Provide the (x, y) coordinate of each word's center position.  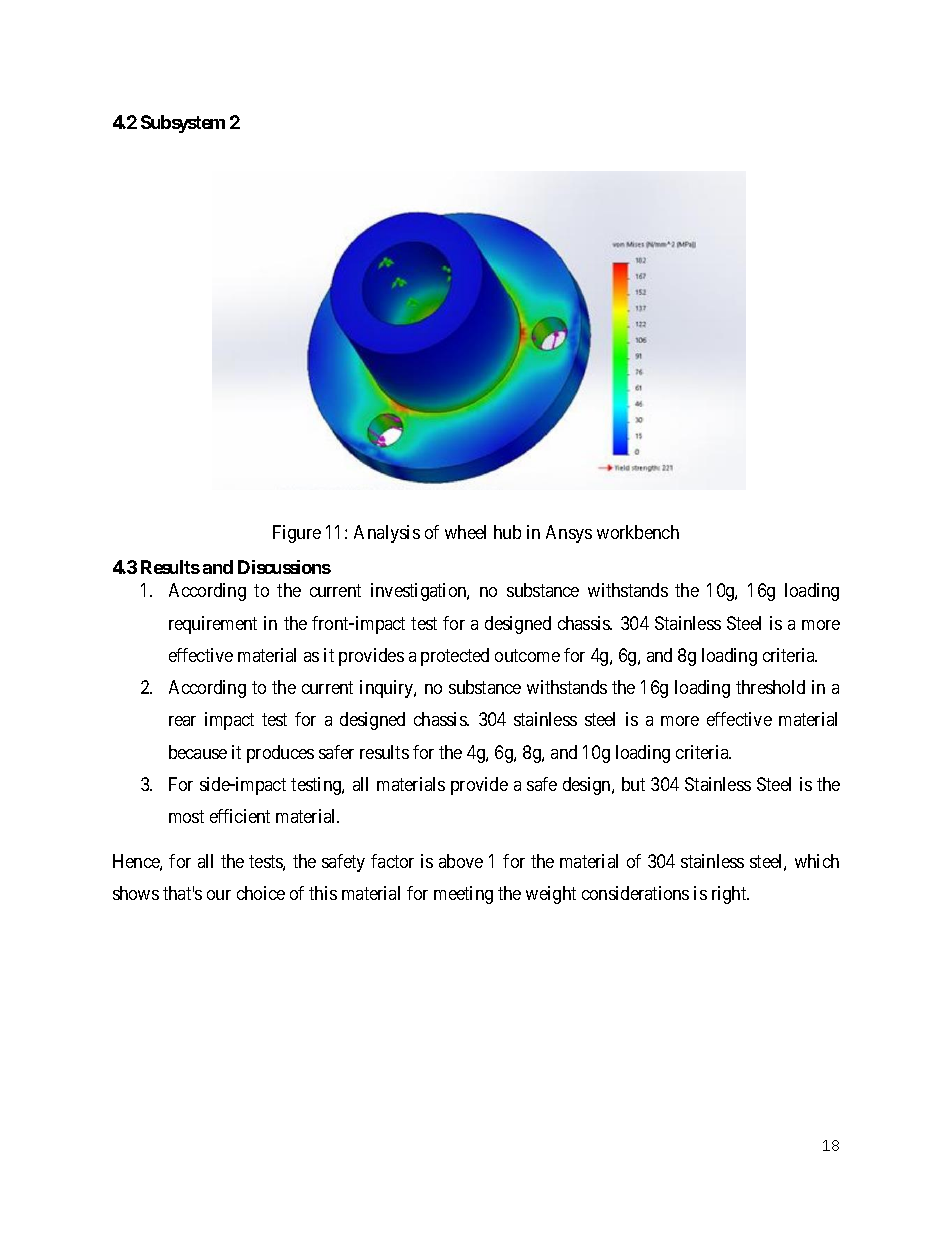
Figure (297, 534)
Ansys (569, 534)
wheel (465, 532)
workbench (638, 532)
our (219, 895)
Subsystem (183, 124)
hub (507, 532)
